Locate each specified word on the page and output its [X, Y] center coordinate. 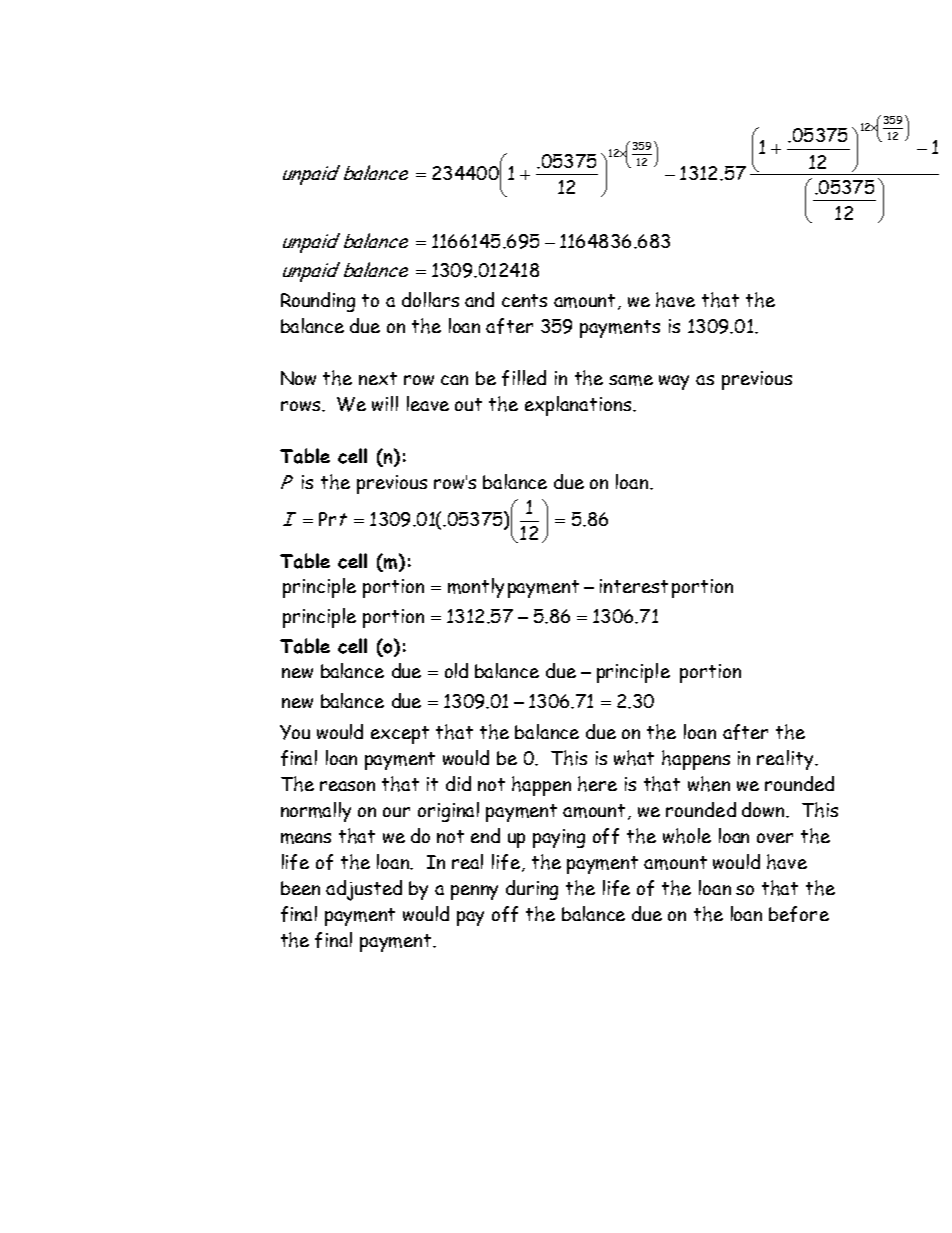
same [631, 380]
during [532, 890]
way [674, 382]
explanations [579, 406]
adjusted [364, 890]
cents [524, 300]
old [456, 670]
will [385, 403]
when [709, 784]
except [400, 735]
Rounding [318, 302]
